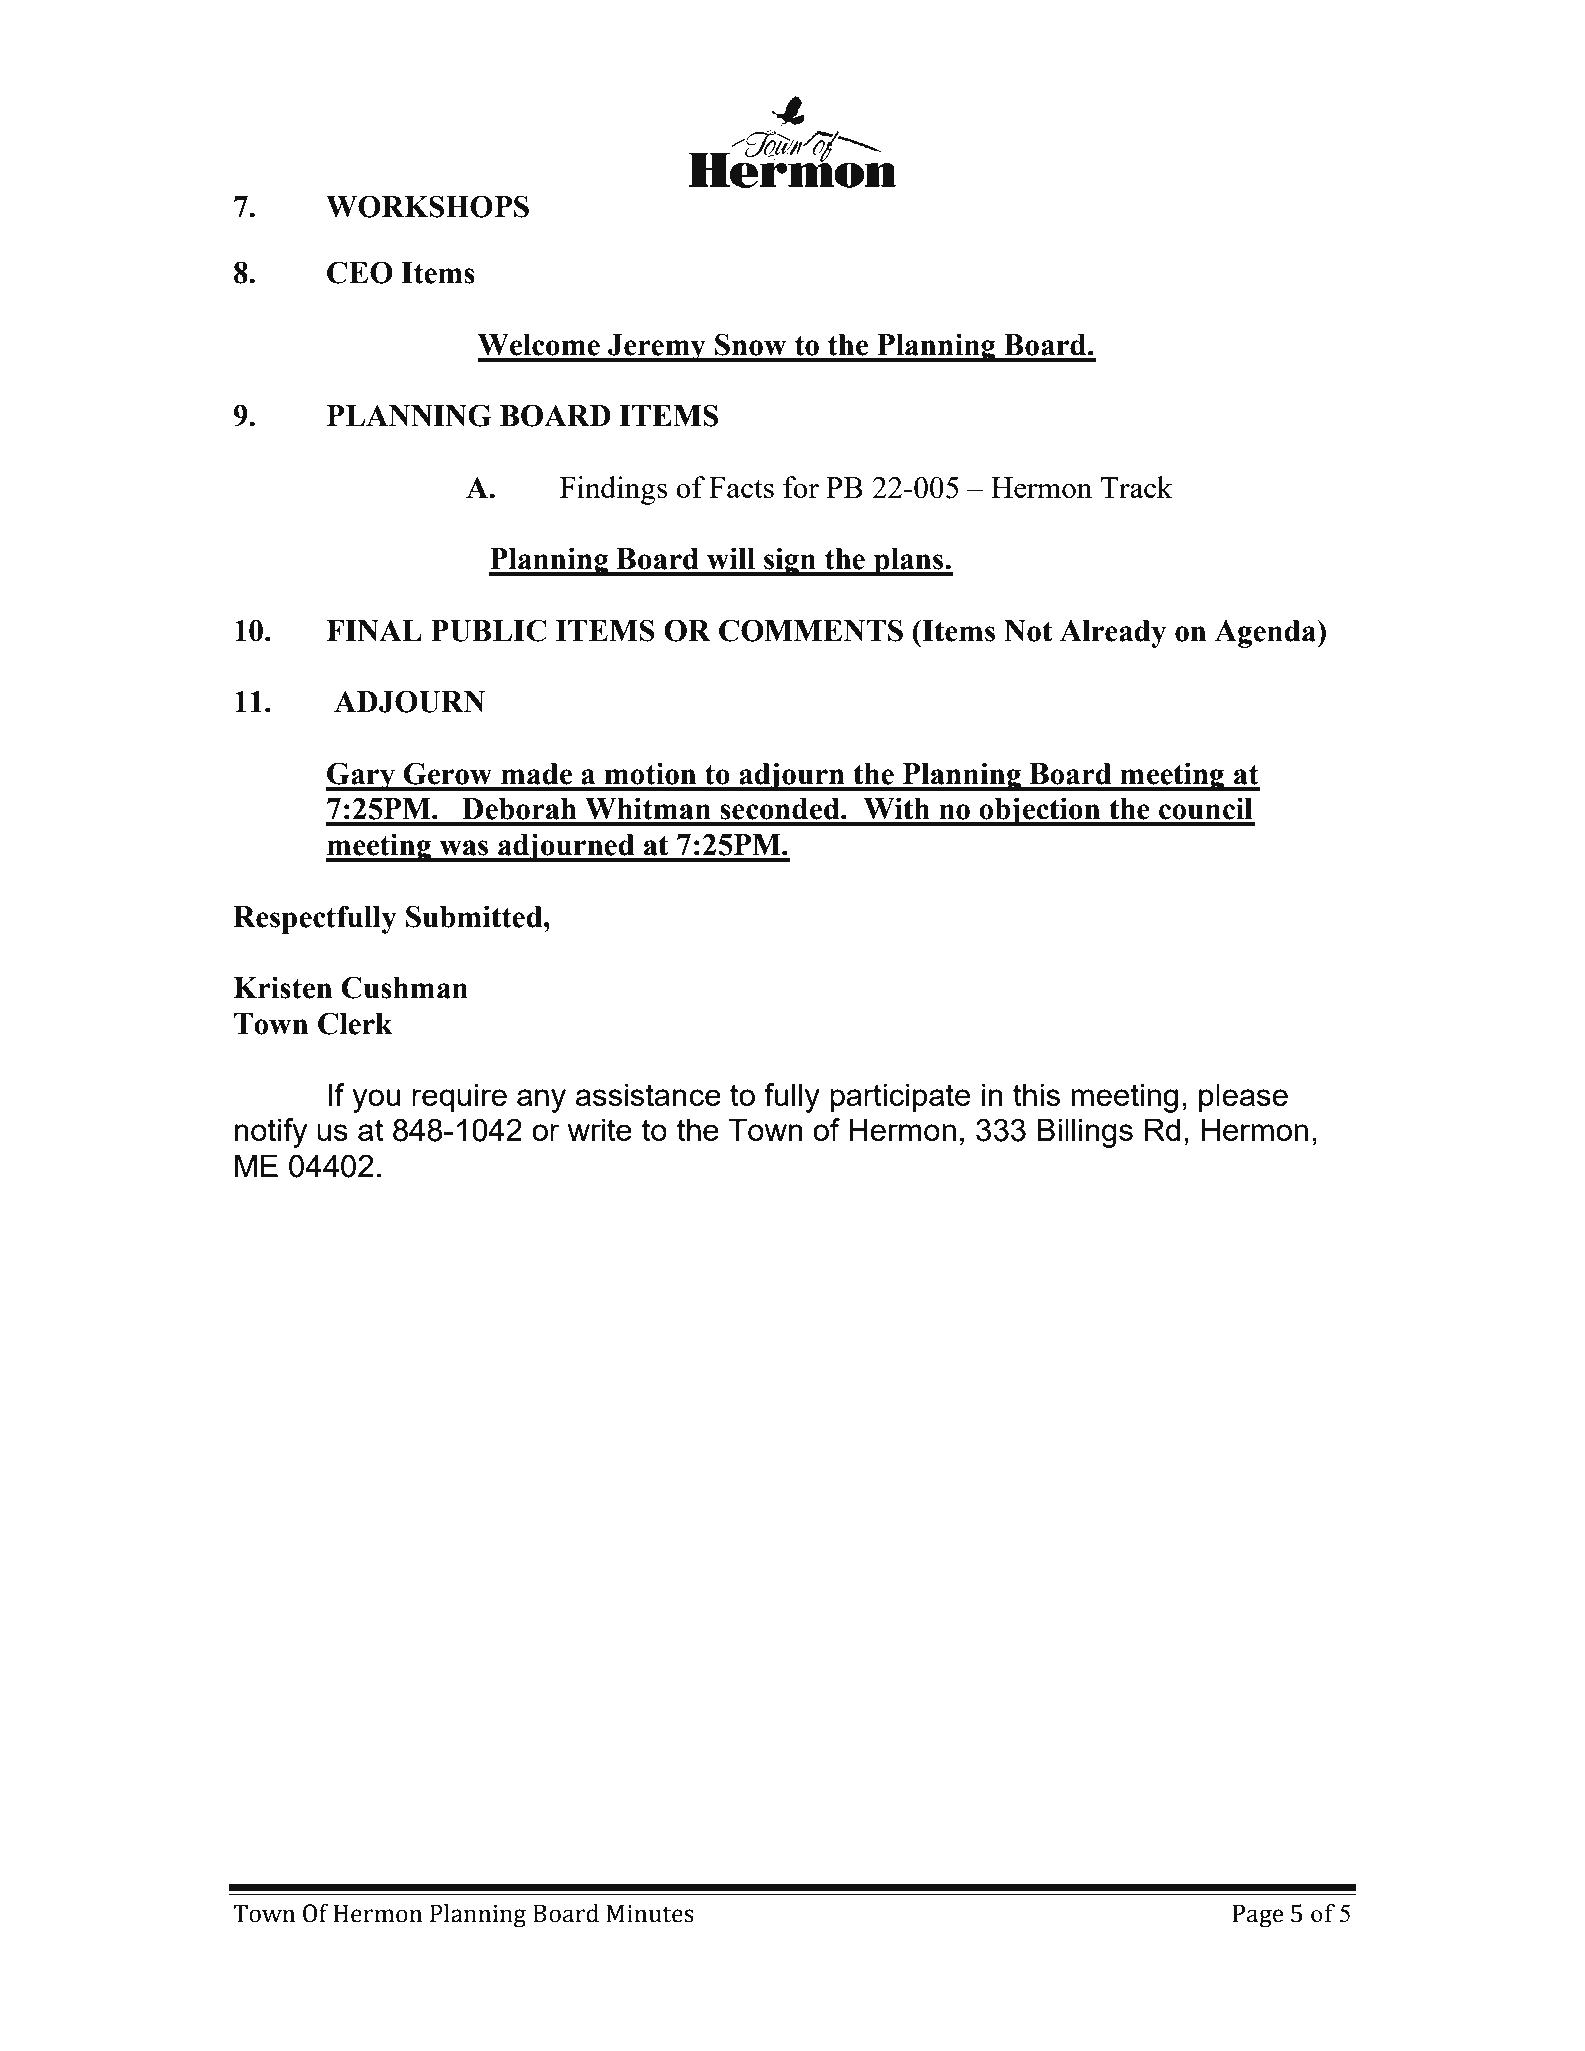 The image size is (1585, 2051). Describe the element at coordinates (1137, 487) in the screenshot. I see `Track` at that location.
